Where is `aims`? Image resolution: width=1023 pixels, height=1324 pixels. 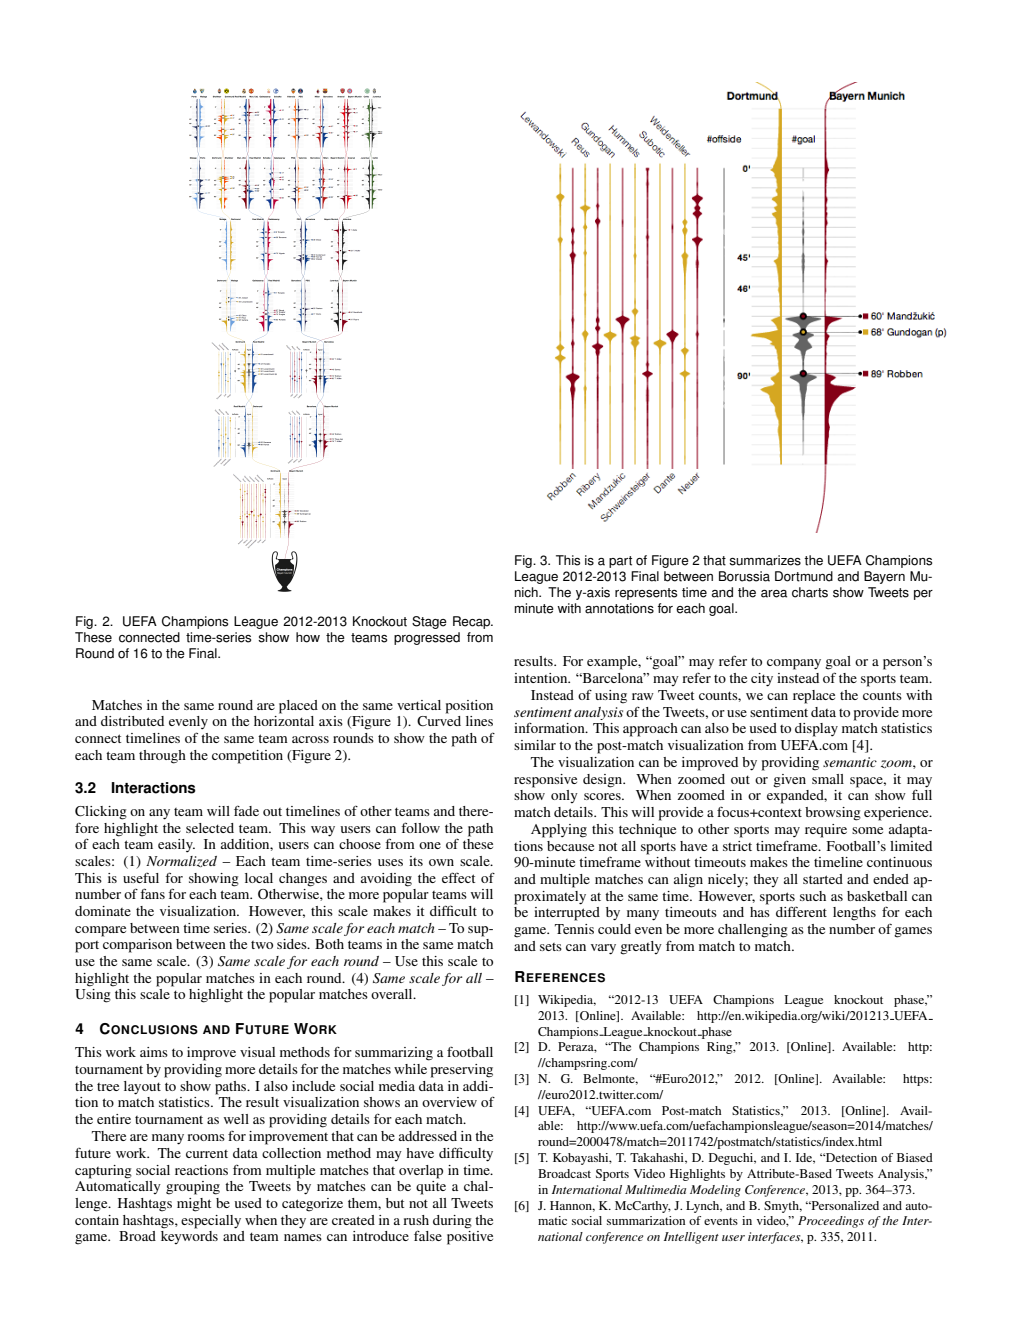
aims is located at coordinates (154, 1052).
